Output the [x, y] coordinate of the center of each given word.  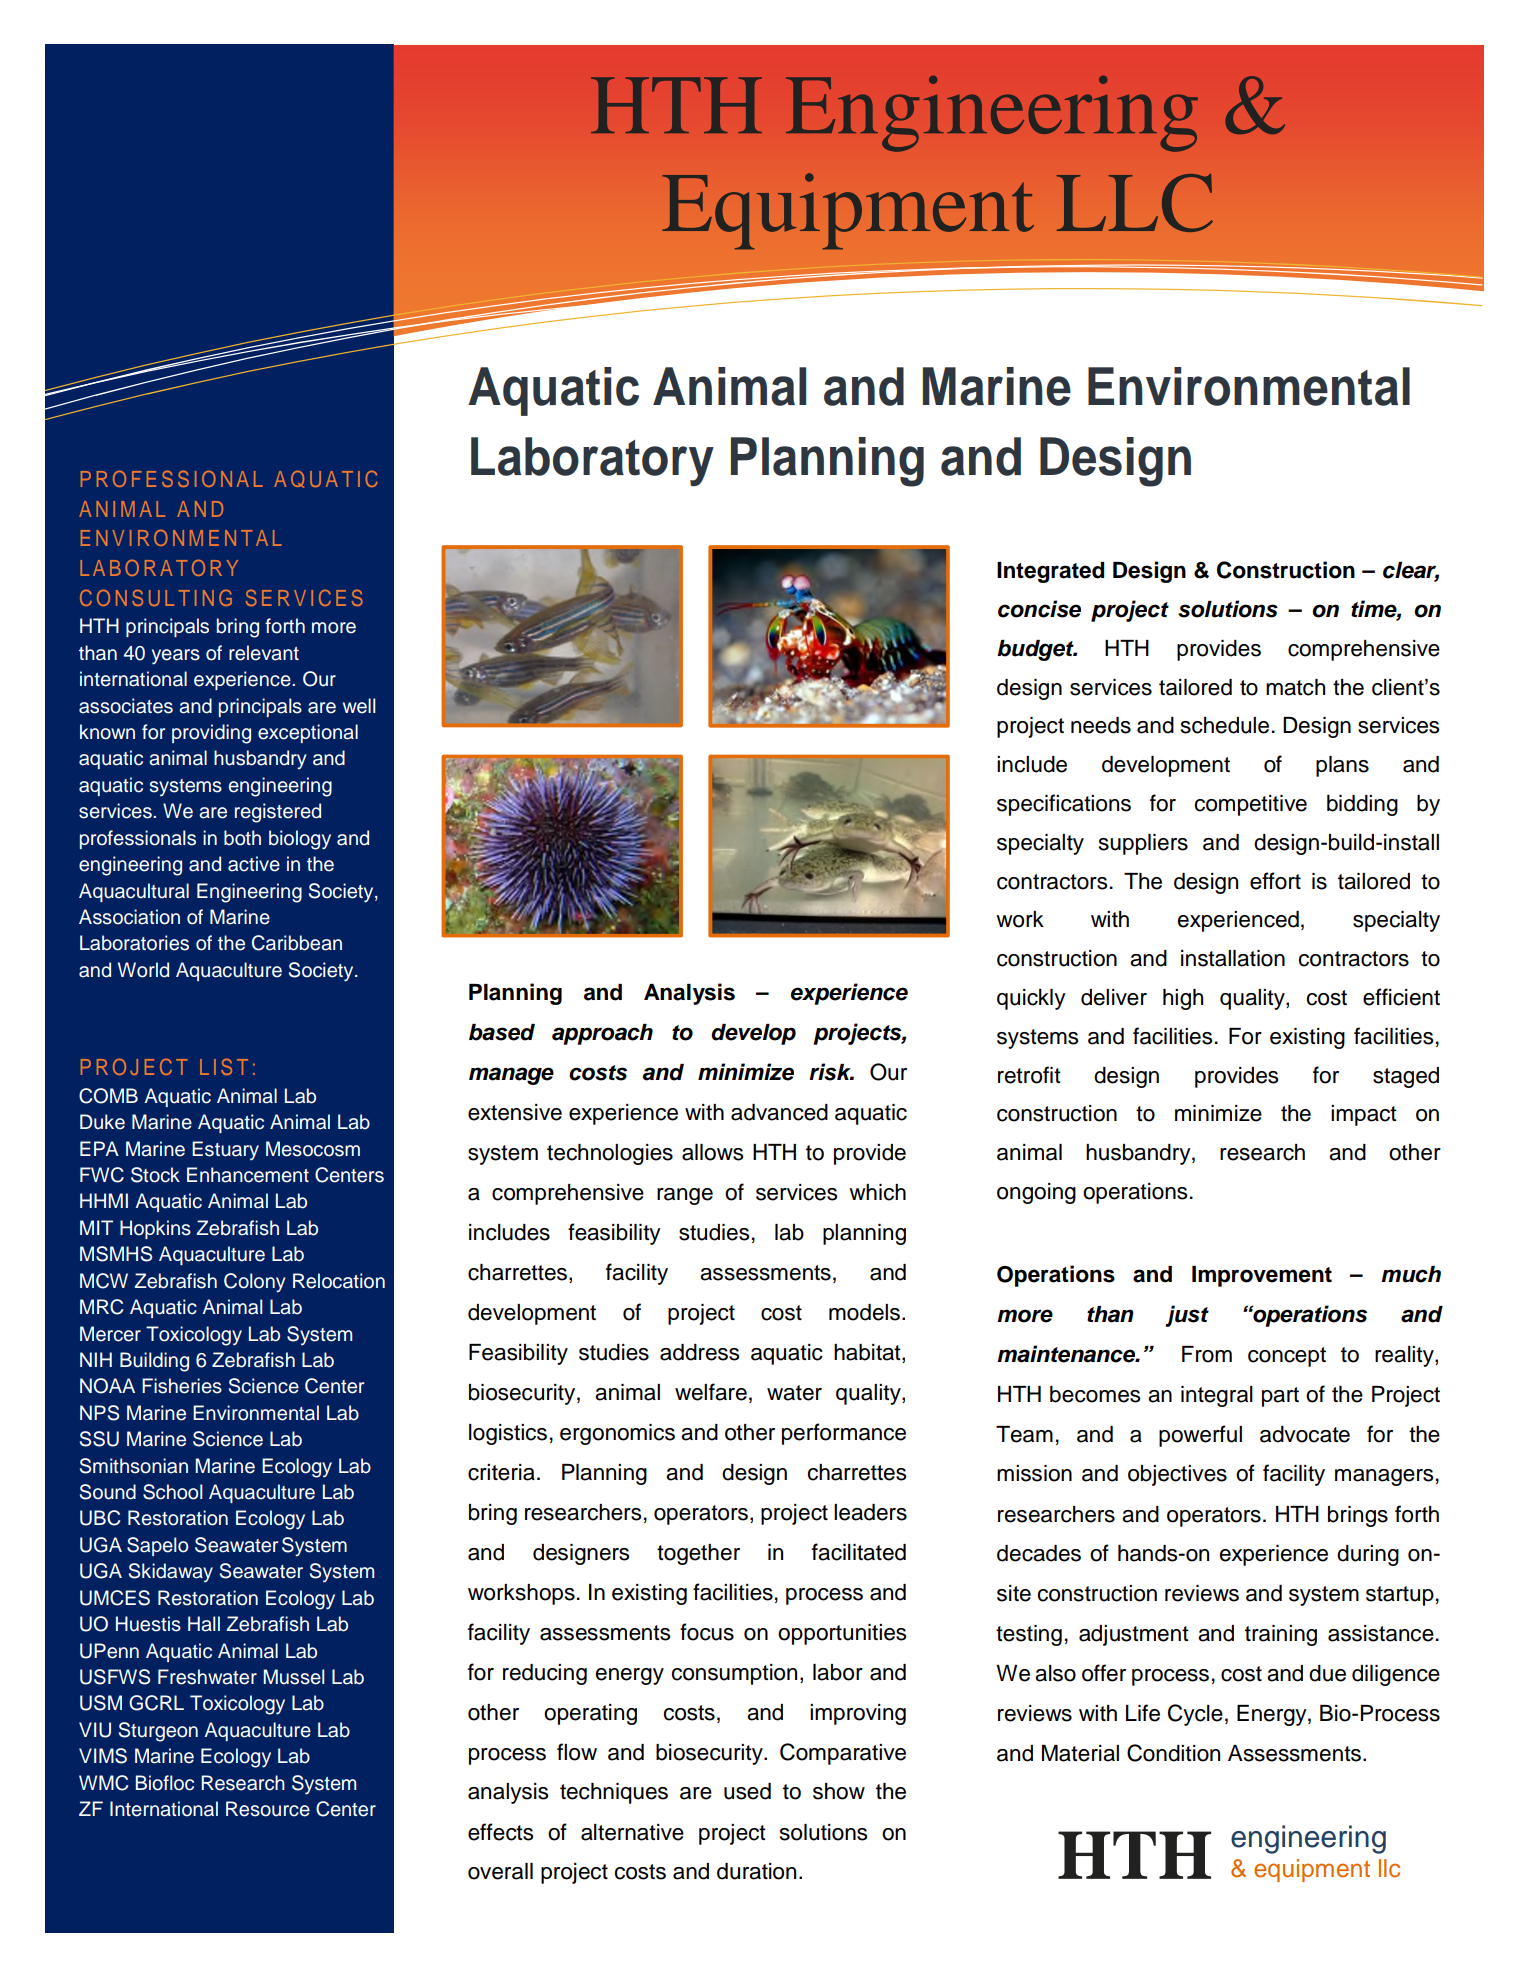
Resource [268, 1809]
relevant [264, 653]
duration [756, 1871]
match [1295, 687]
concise [1039, 609]
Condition [1173, 1753]
